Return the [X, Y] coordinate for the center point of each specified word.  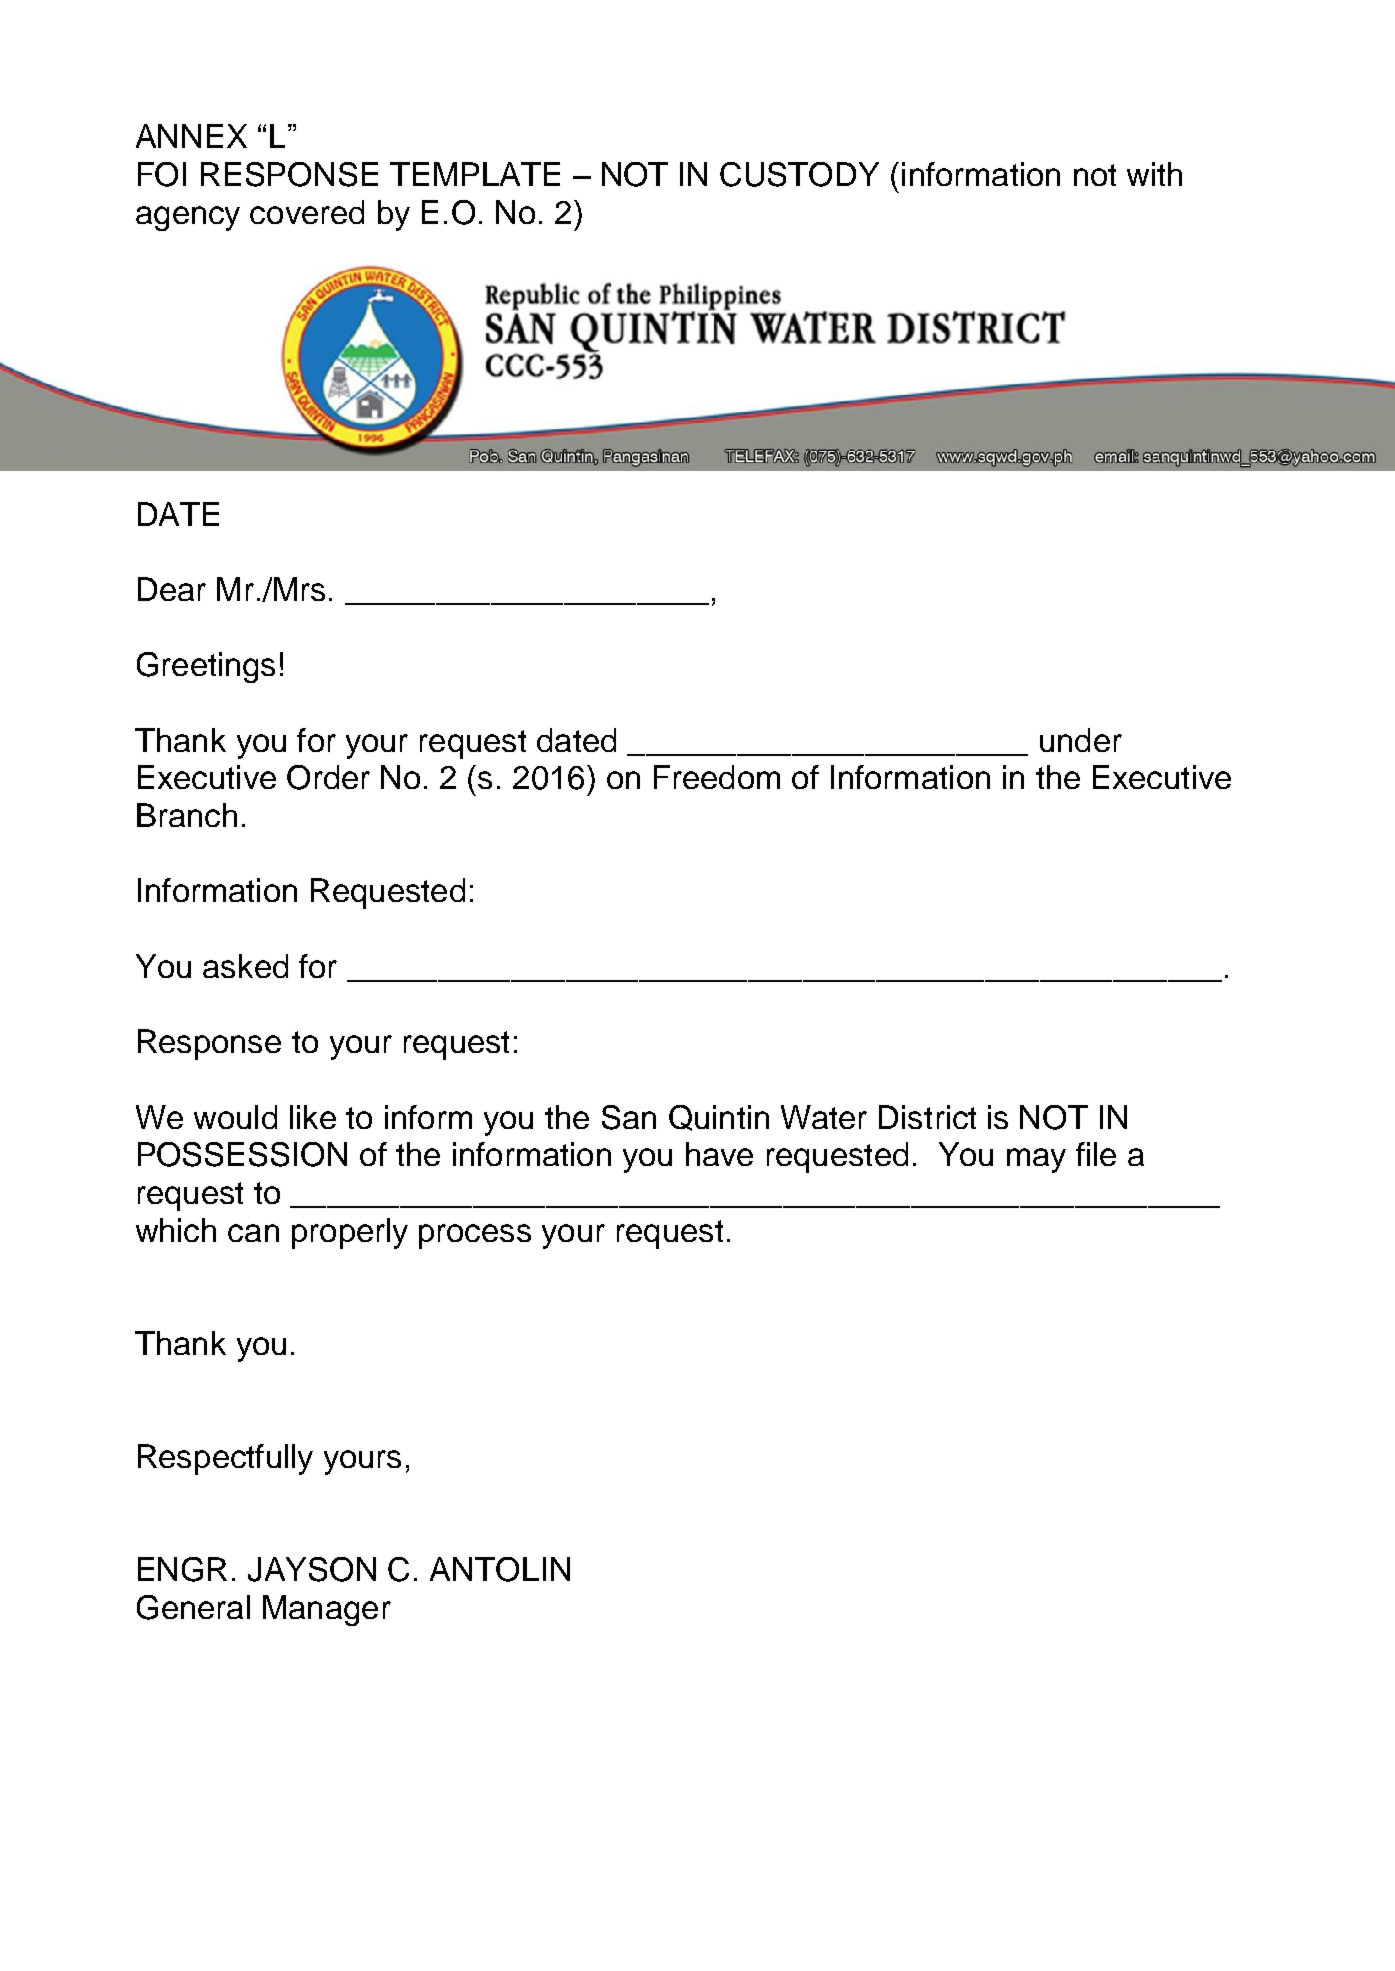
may [1036, 1160]
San [629, 1117]
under [1081, 740]
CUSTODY [799, 174]
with [1154, 174]
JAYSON [312, 1569]
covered [307, 212]
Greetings [206, 667]
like [313, 1117]
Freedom [717, 777]
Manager [327, 1610]
